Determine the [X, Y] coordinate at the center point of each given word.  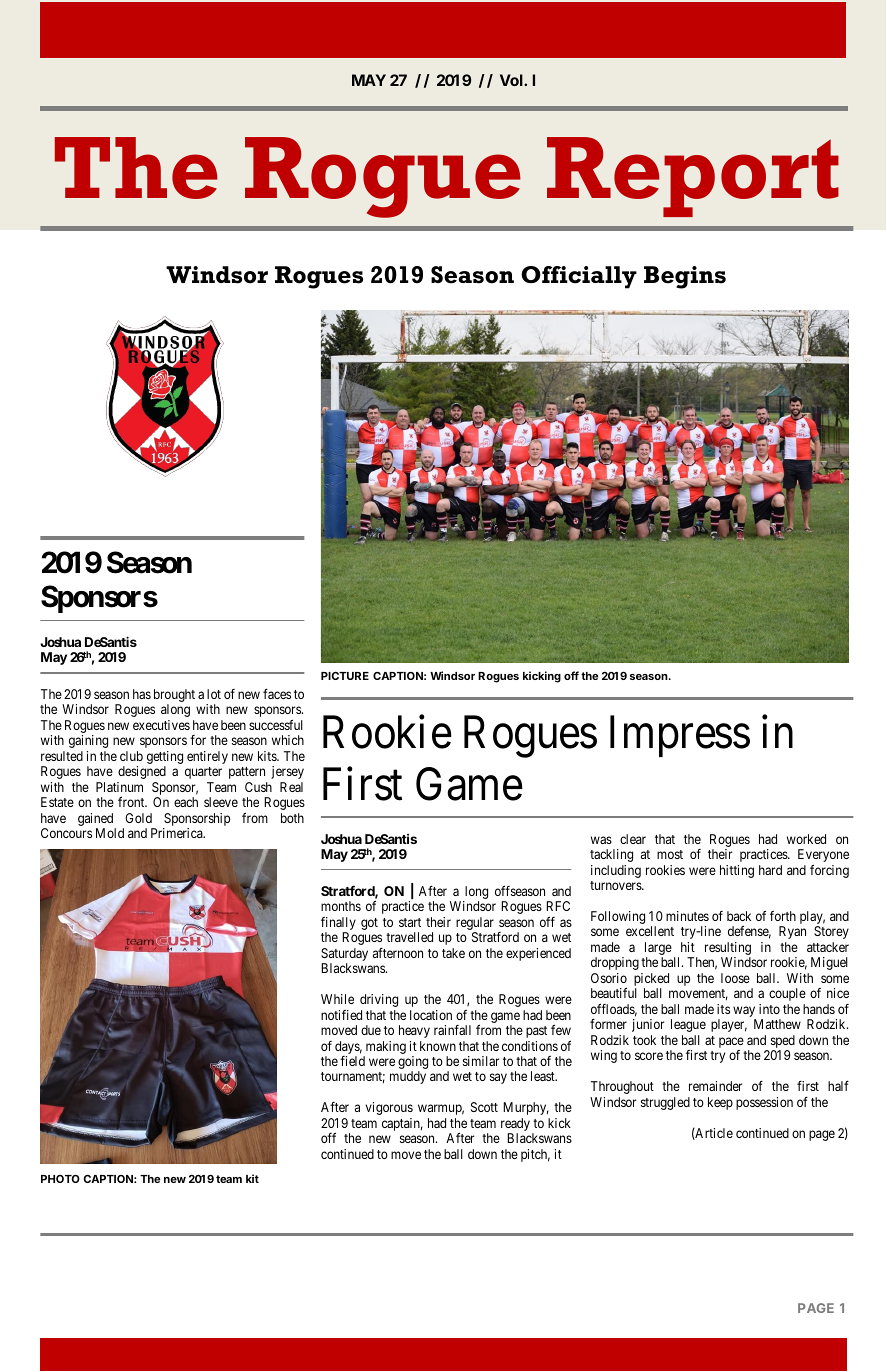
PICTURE [345, 676]
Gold [138, 818]
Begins [685, 277]
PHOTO [60, 1179]
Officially [579, 277]
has [142, 694]
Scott [484, 1107]
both [292, 818]
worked [806, 839]
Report [693, 177]
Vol [512, 80]
